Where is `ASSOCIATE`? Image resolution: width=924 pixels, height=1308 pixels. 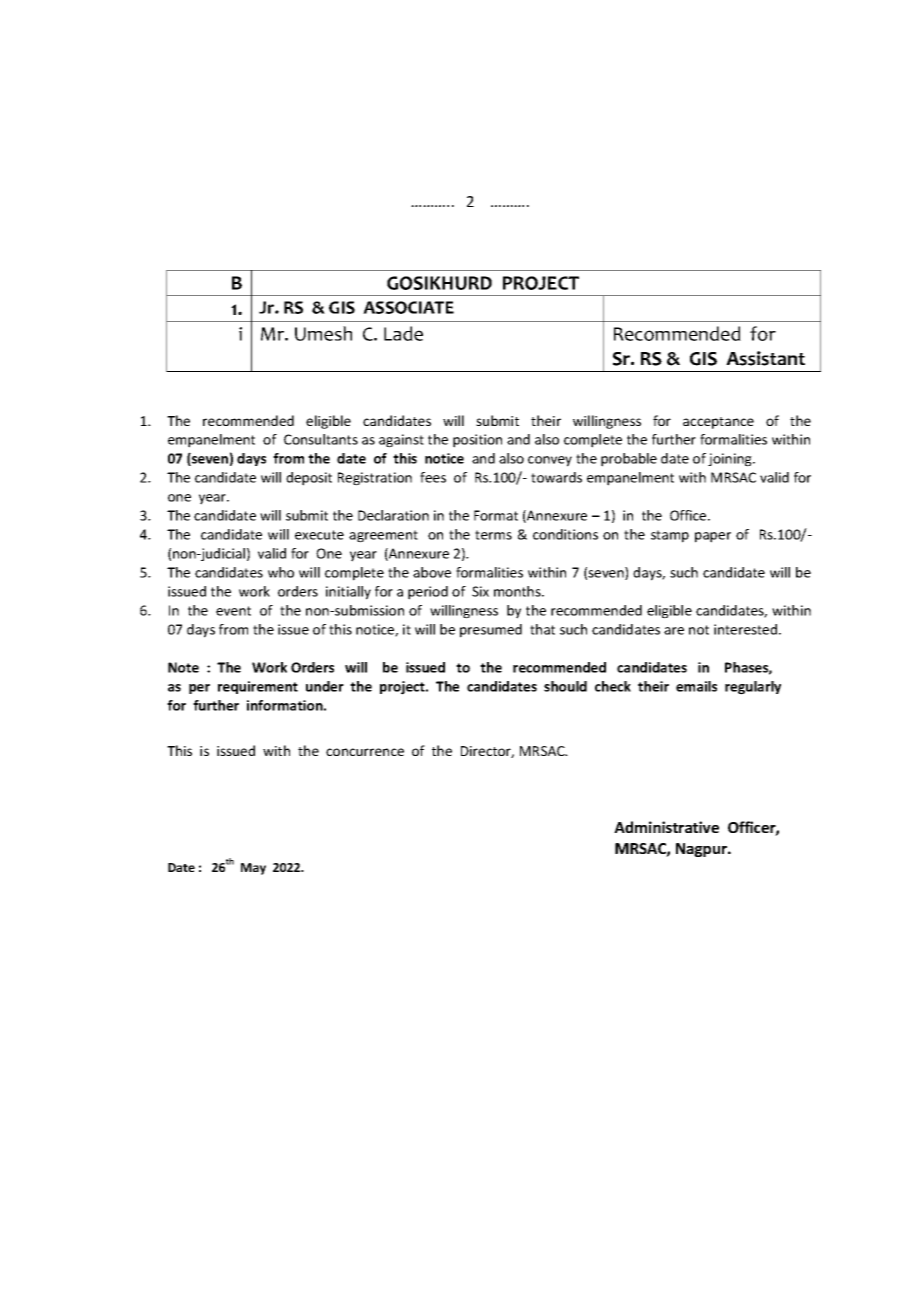 ASSOCIATE is located at coordinates (408, 307).
